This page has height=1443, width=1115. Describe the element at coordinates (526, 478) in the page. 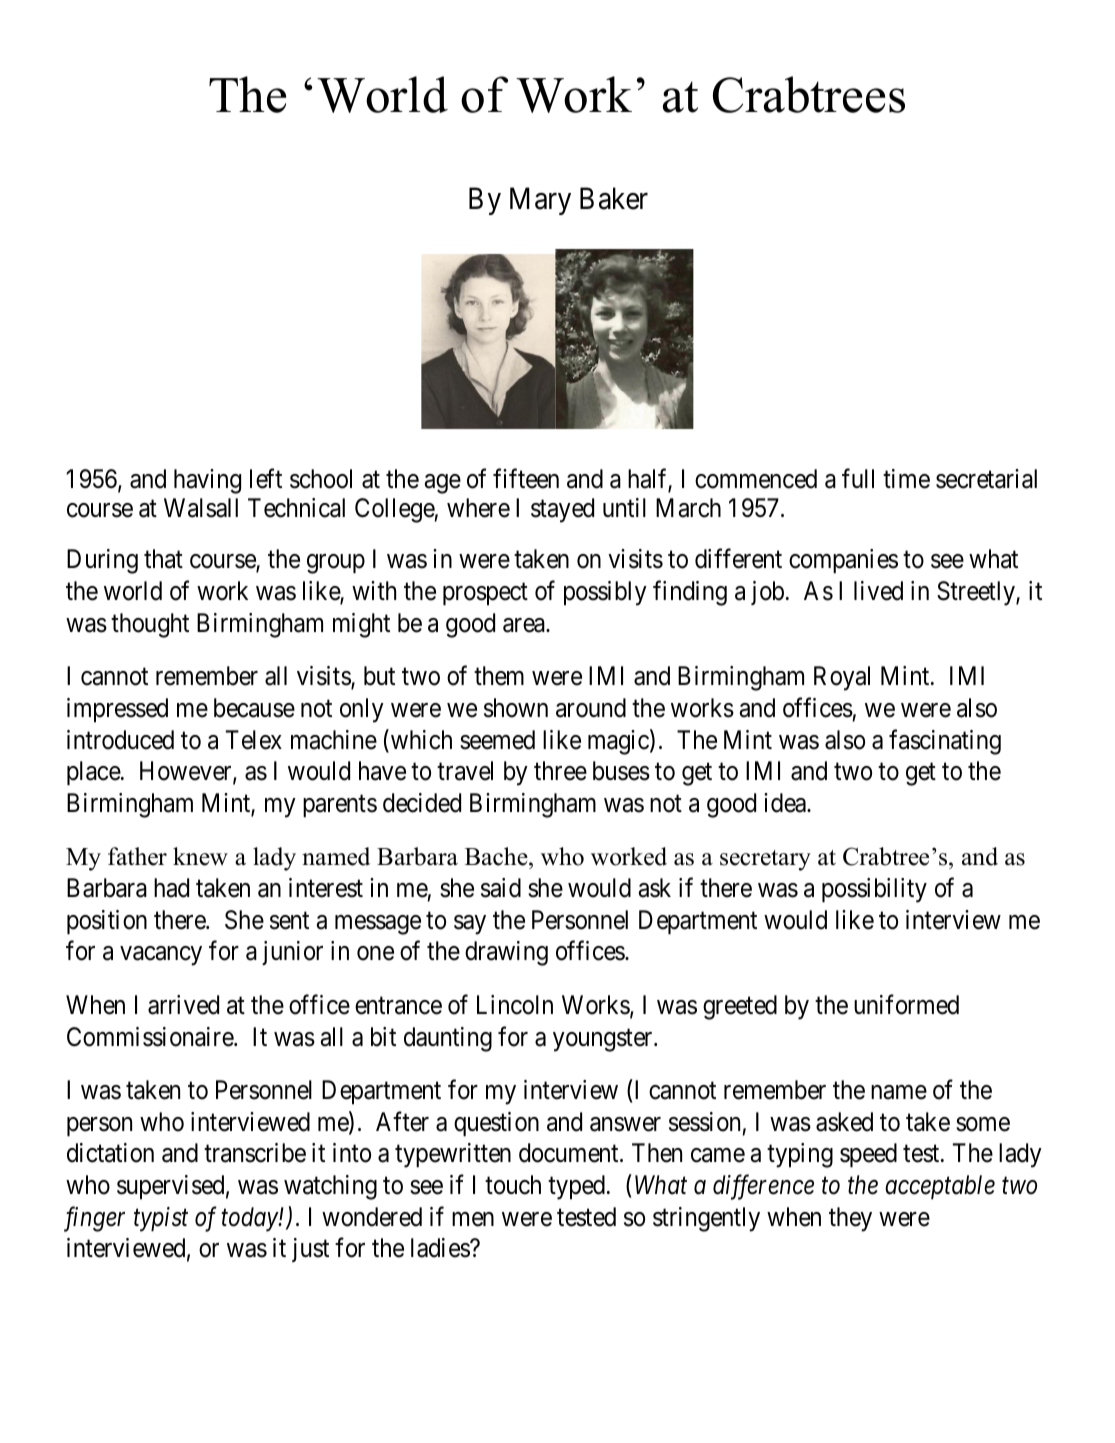

I see `fifteen` at that location.
